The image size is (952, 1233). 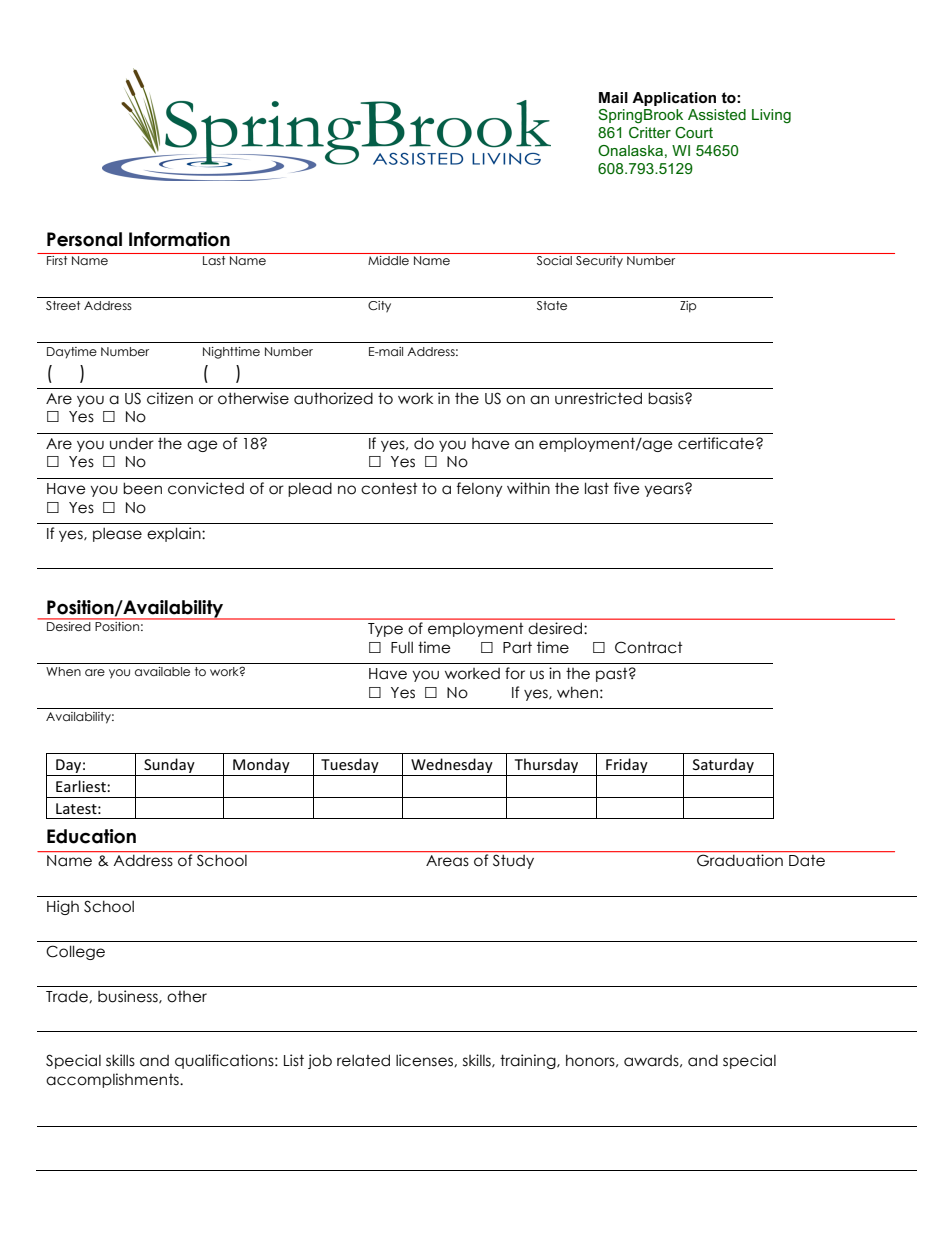 What do you see at coordinates (667, 398) in the screenshot?
I see `basis` at bounding box center [667, 398].
